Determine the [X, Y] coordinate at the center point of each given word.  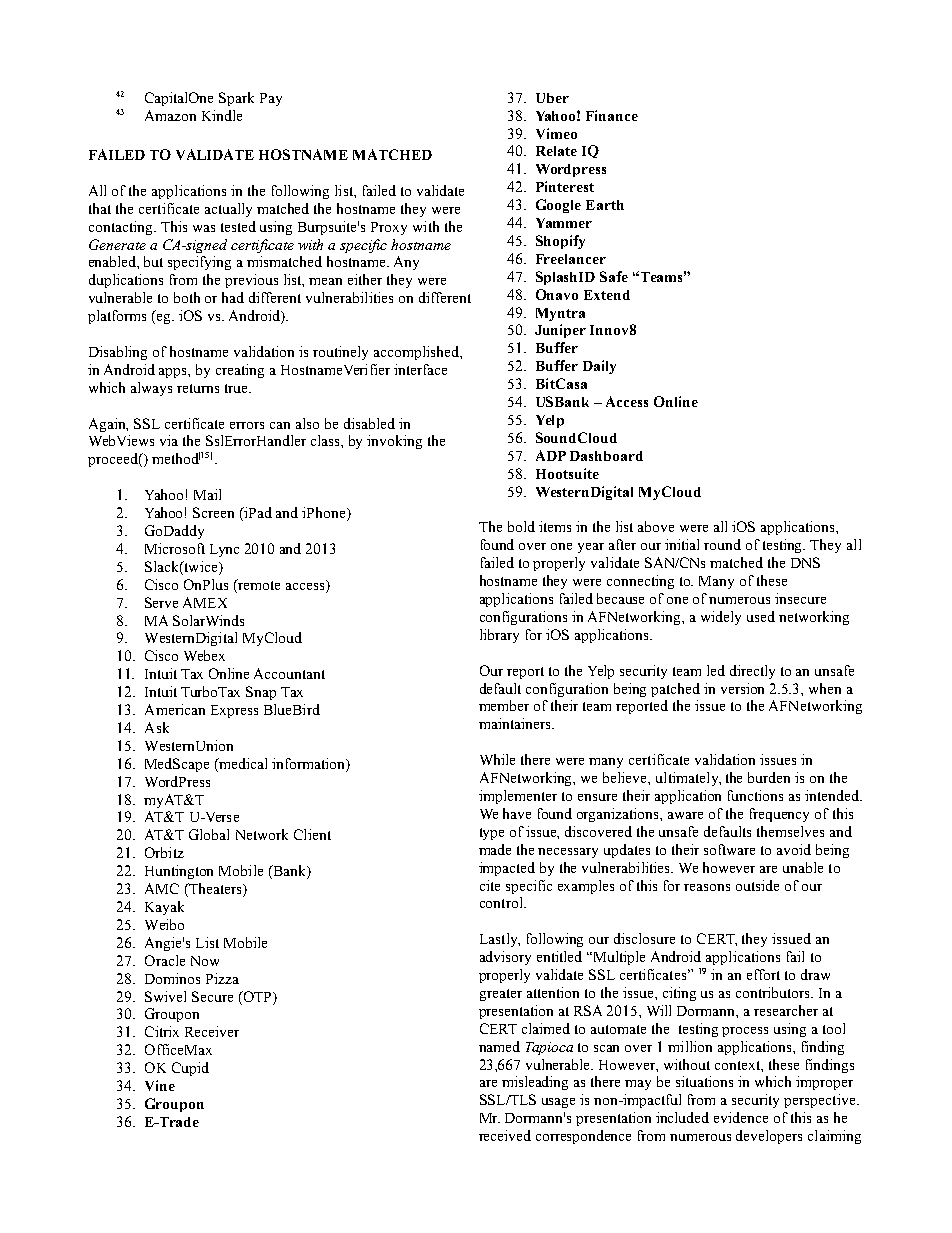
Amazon [170, 115]
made [495, 849]
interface [420, 369]
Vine [160, 1085]
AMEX [205, 602]
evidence [741, 1117]
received [505, 1135]
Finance [612, 115]
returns [198, 388]
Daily [599, 367]
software [729, 849]
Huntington [179, 872]
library [499, 636]
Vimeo [556, 133]
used [761, 616]
